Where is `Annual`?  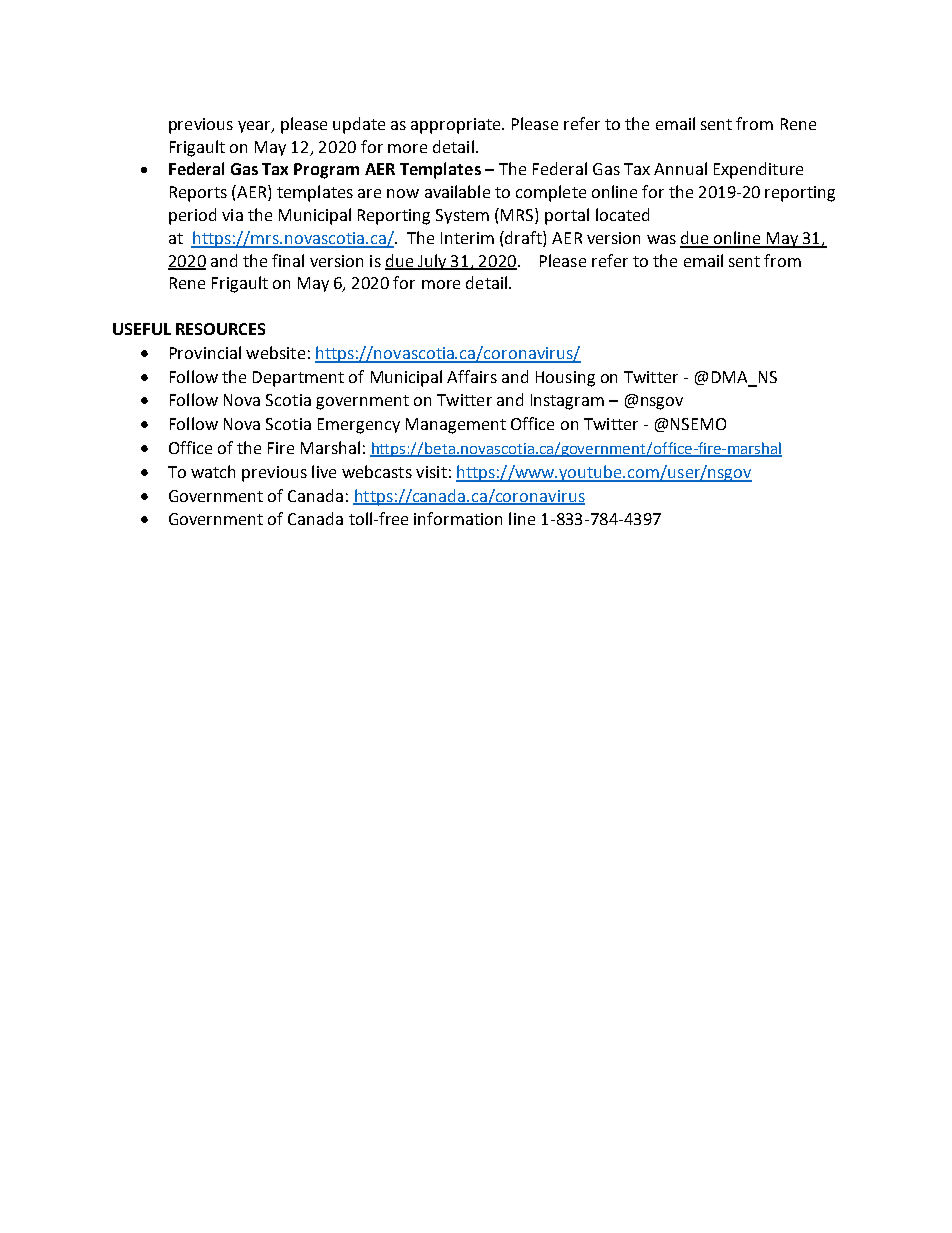
Annual is located at coordinates (680, 168).
